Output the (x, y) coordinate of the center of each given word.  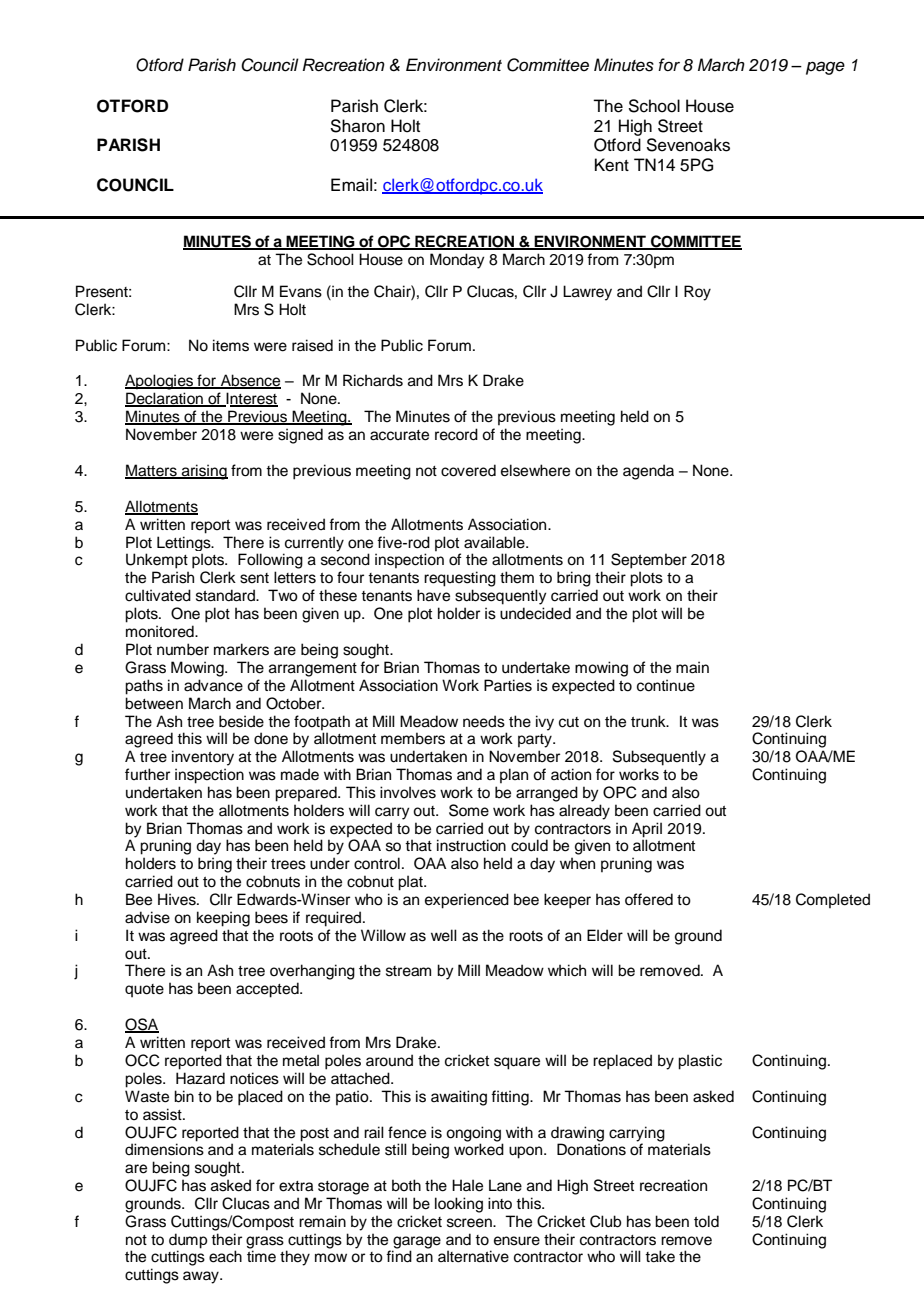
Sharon (357, 126)
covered (468, 470)
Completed (833, 900)
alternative (473, 1256)
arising (204, 472)
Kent (612, 165)
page (825, 68)
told (706, 1221)
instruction (471, 845)
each (225, 1256)
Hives (178, 899)
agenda (648, 472)
